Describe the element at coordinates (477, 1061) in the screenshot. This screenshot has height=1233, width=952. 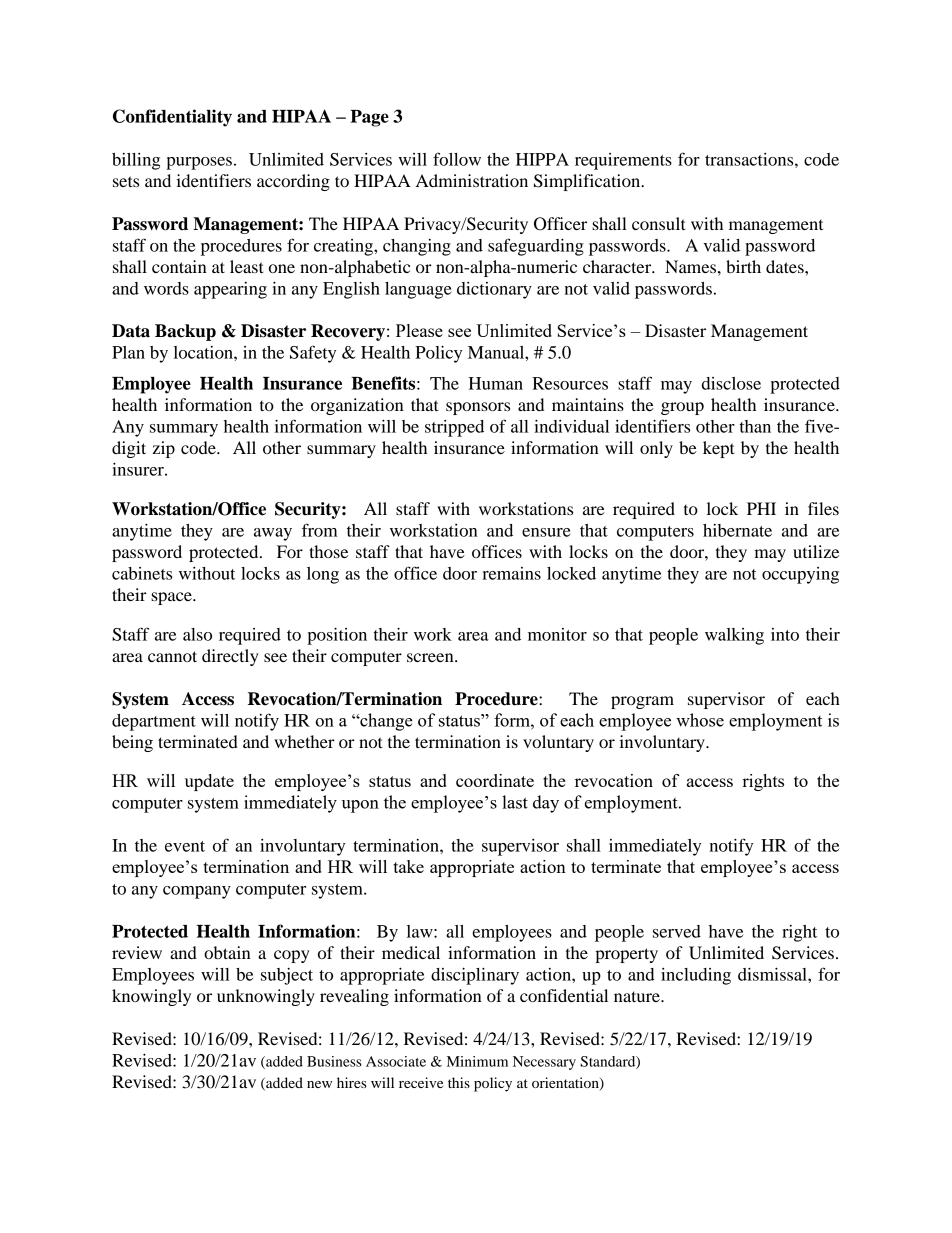
I see `Minimum` at that location.
